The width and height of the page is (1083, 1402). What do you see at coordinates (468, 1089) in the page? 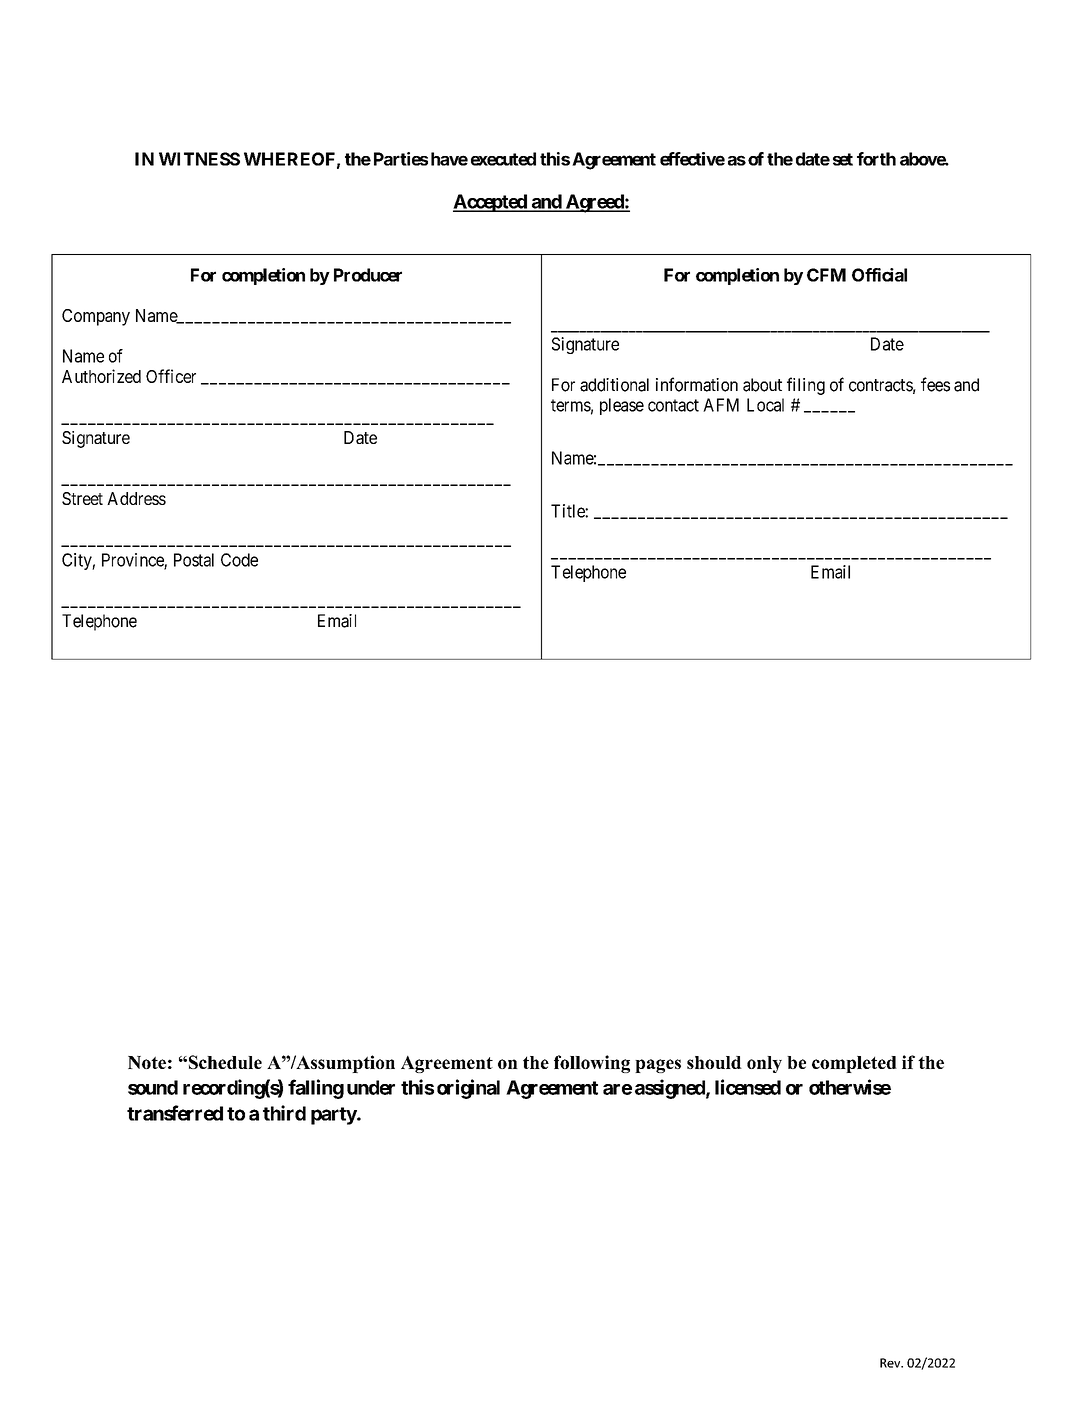
I see `original` at bounding box center [468, 1089].
